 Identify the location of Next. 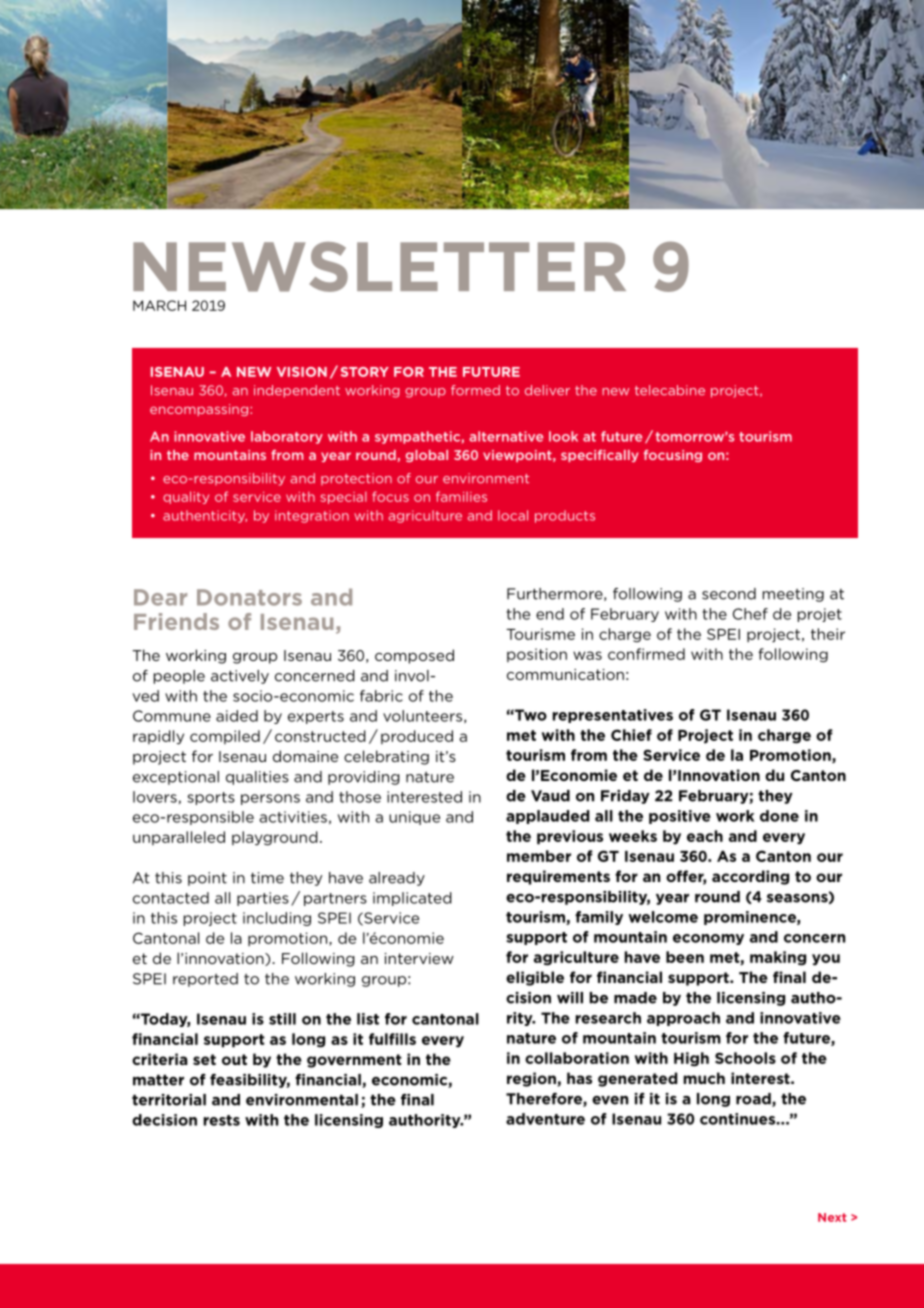
(832, 1217).
